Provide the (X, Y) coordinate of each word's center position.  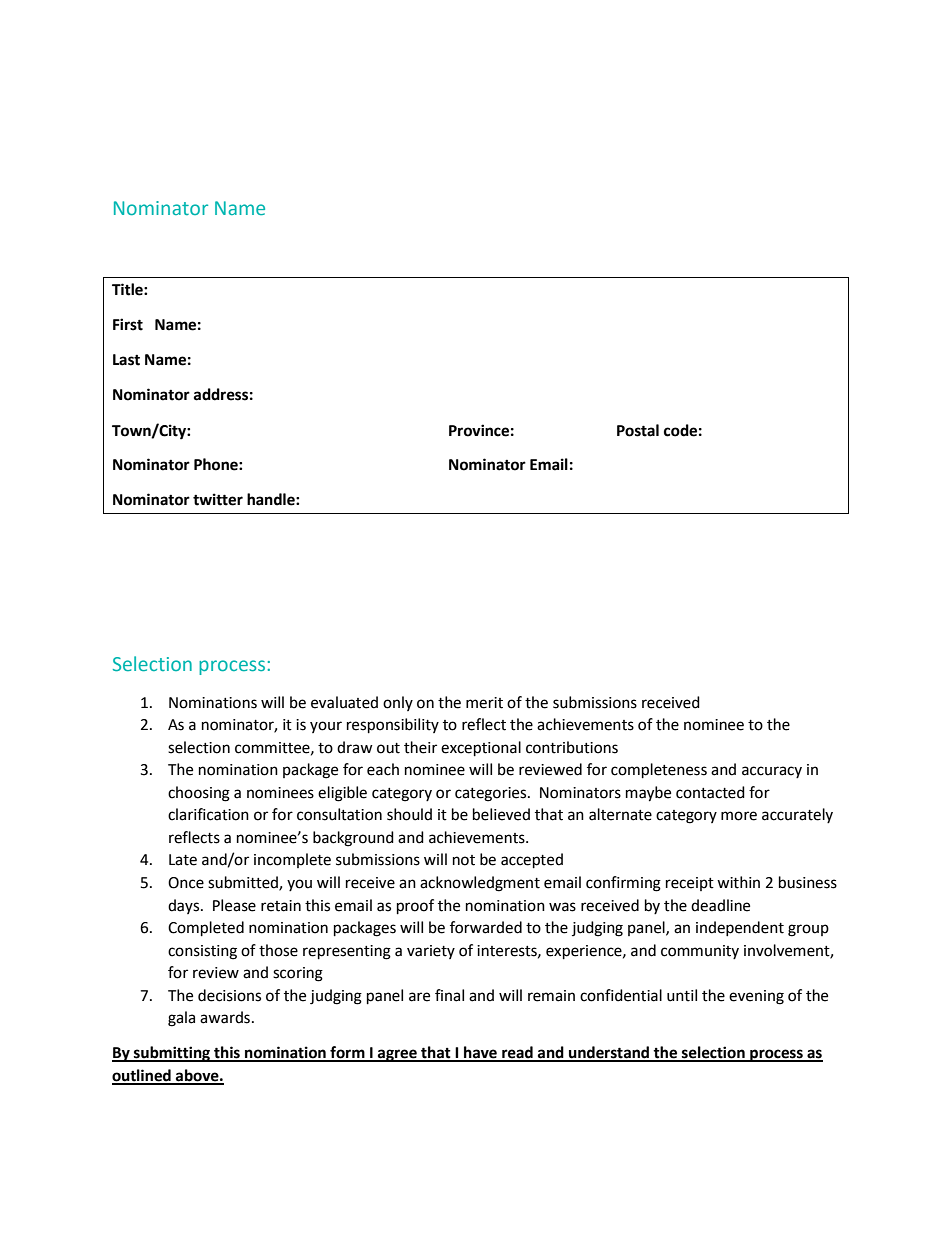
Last (126, 360)
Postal (638, 430)
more (739, 816)
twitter (218, 499)
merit (484, 703)
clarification (208, 814)
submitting (172, 1054)
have (480, 1053)
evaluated (344, 702)
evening (756, 997)
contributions (572, 747)
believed (501, 814)
